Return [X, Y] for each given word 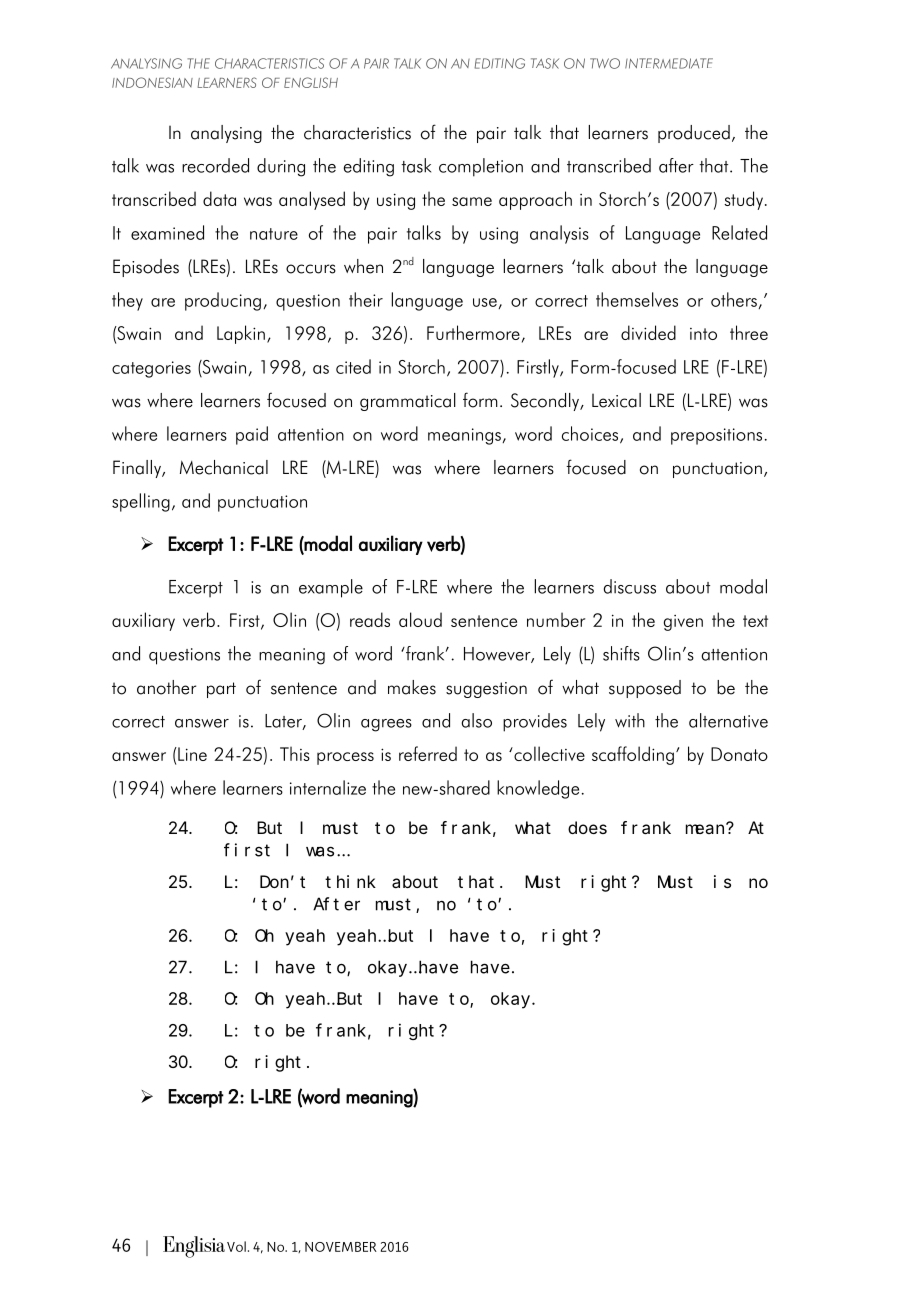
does [587, 827]
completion [481, 167]
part [221, 690]
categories [151, 369]
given [683, 623]
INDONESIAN [152, 82]
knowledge [538, 789]
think [350, 881]
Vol [236, 1246]
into [703, 334]
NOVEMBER [341, 1247]
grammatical [408, 402]
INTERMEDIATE [669, 63]
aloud [420, 619]
